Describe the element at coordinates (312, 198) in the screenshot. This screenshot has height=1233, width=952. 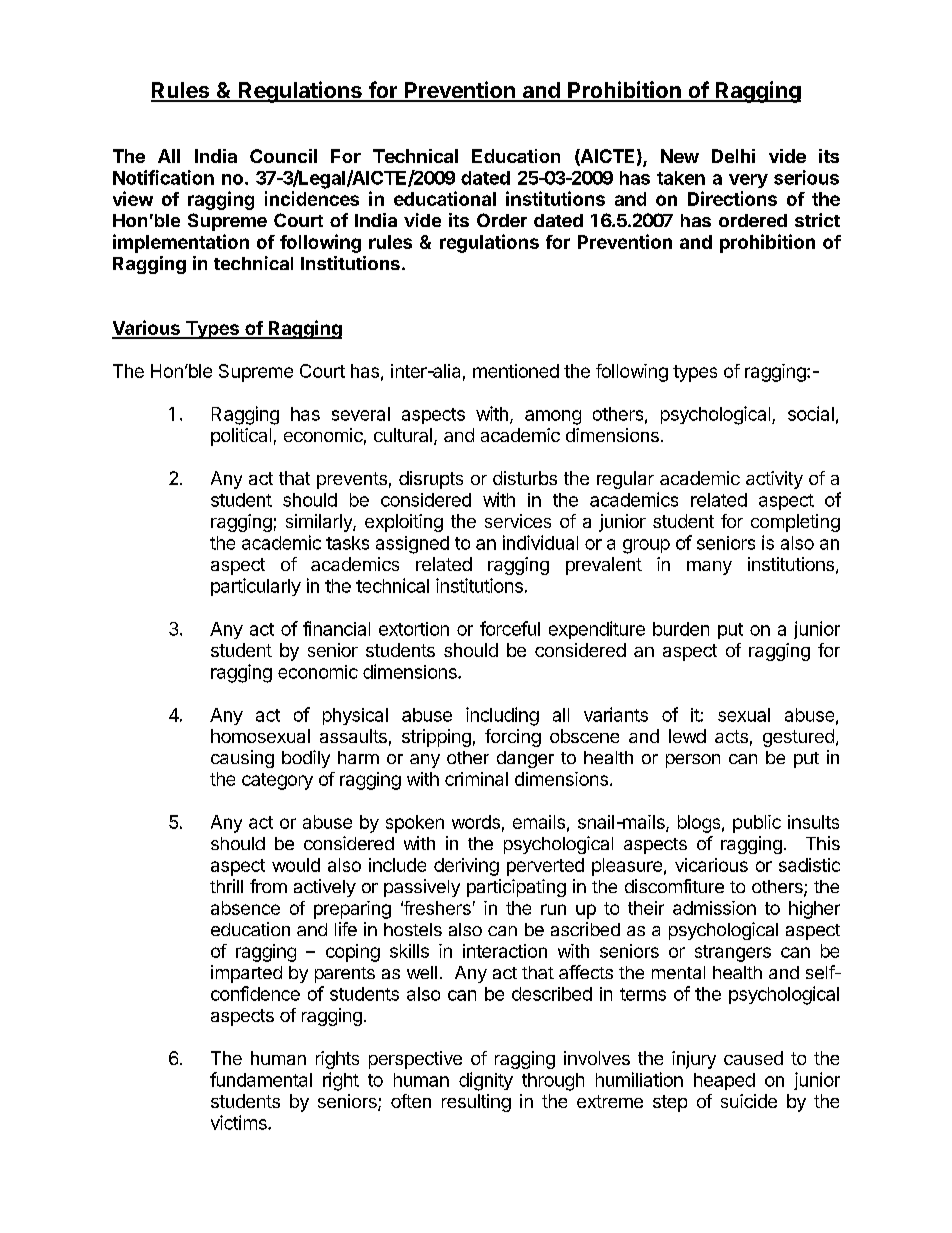
I see `incidences` at that location.
